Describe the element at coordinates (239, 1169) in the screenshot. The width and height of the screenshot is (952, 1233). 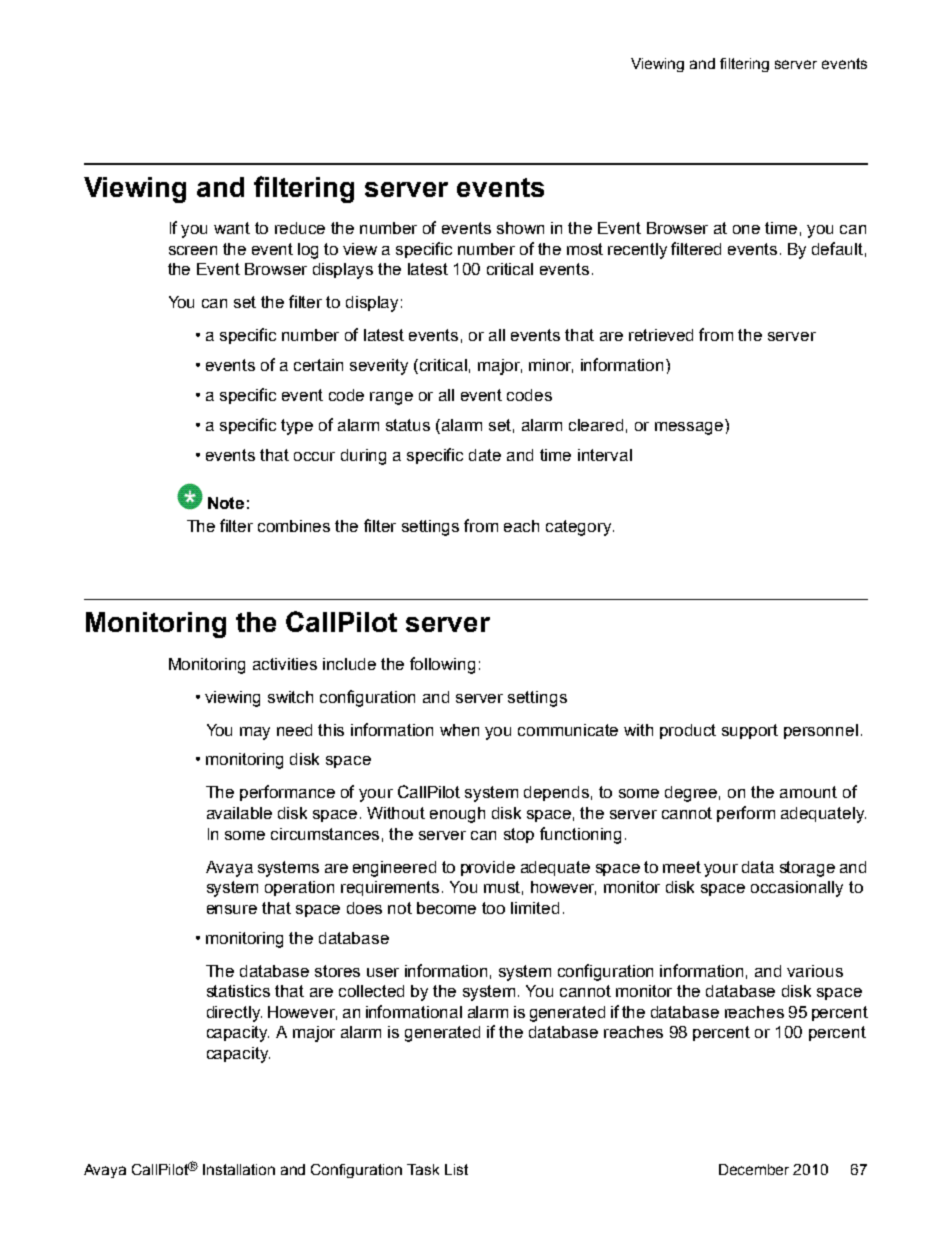
I see `Installation` at that location.
